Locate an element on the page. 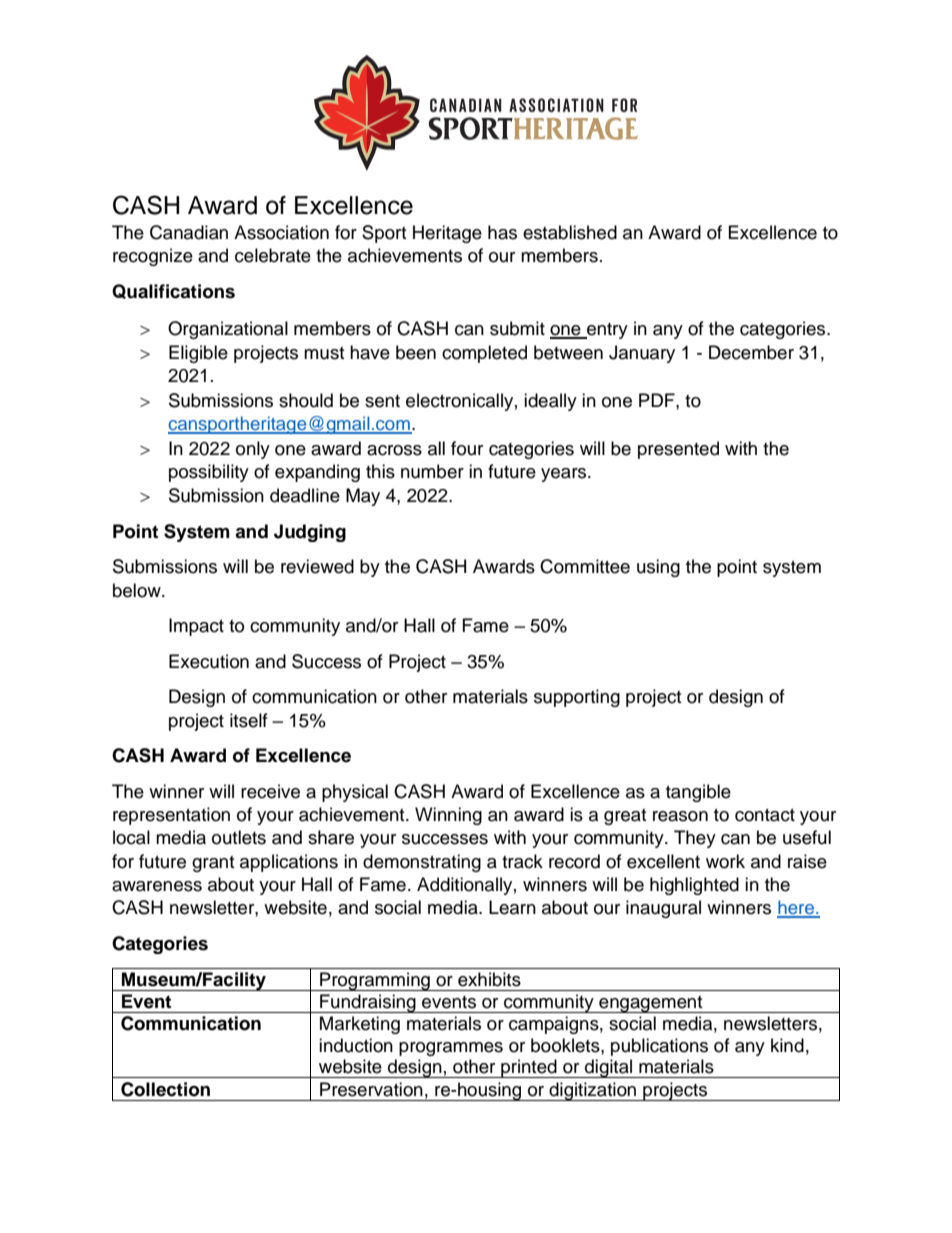 This page has width=952, height=1233. December is located at coordinates (751, 352).
